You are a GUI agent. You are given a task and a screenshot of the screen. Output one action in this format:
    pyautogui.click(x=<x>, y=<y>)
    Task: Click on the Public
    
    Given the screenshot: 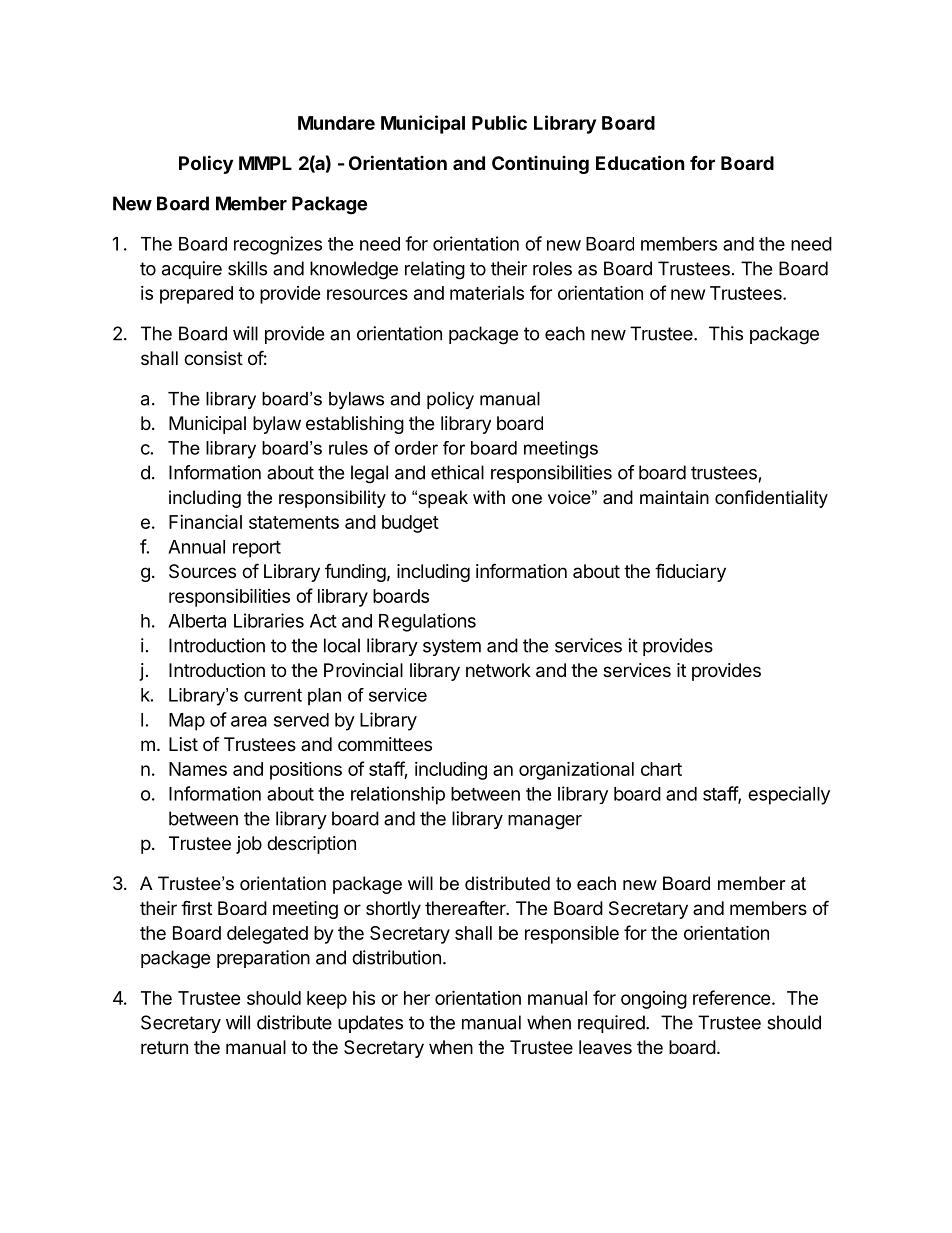 What is the action you would take?
    pyautogui.click(x=499, y=122)
